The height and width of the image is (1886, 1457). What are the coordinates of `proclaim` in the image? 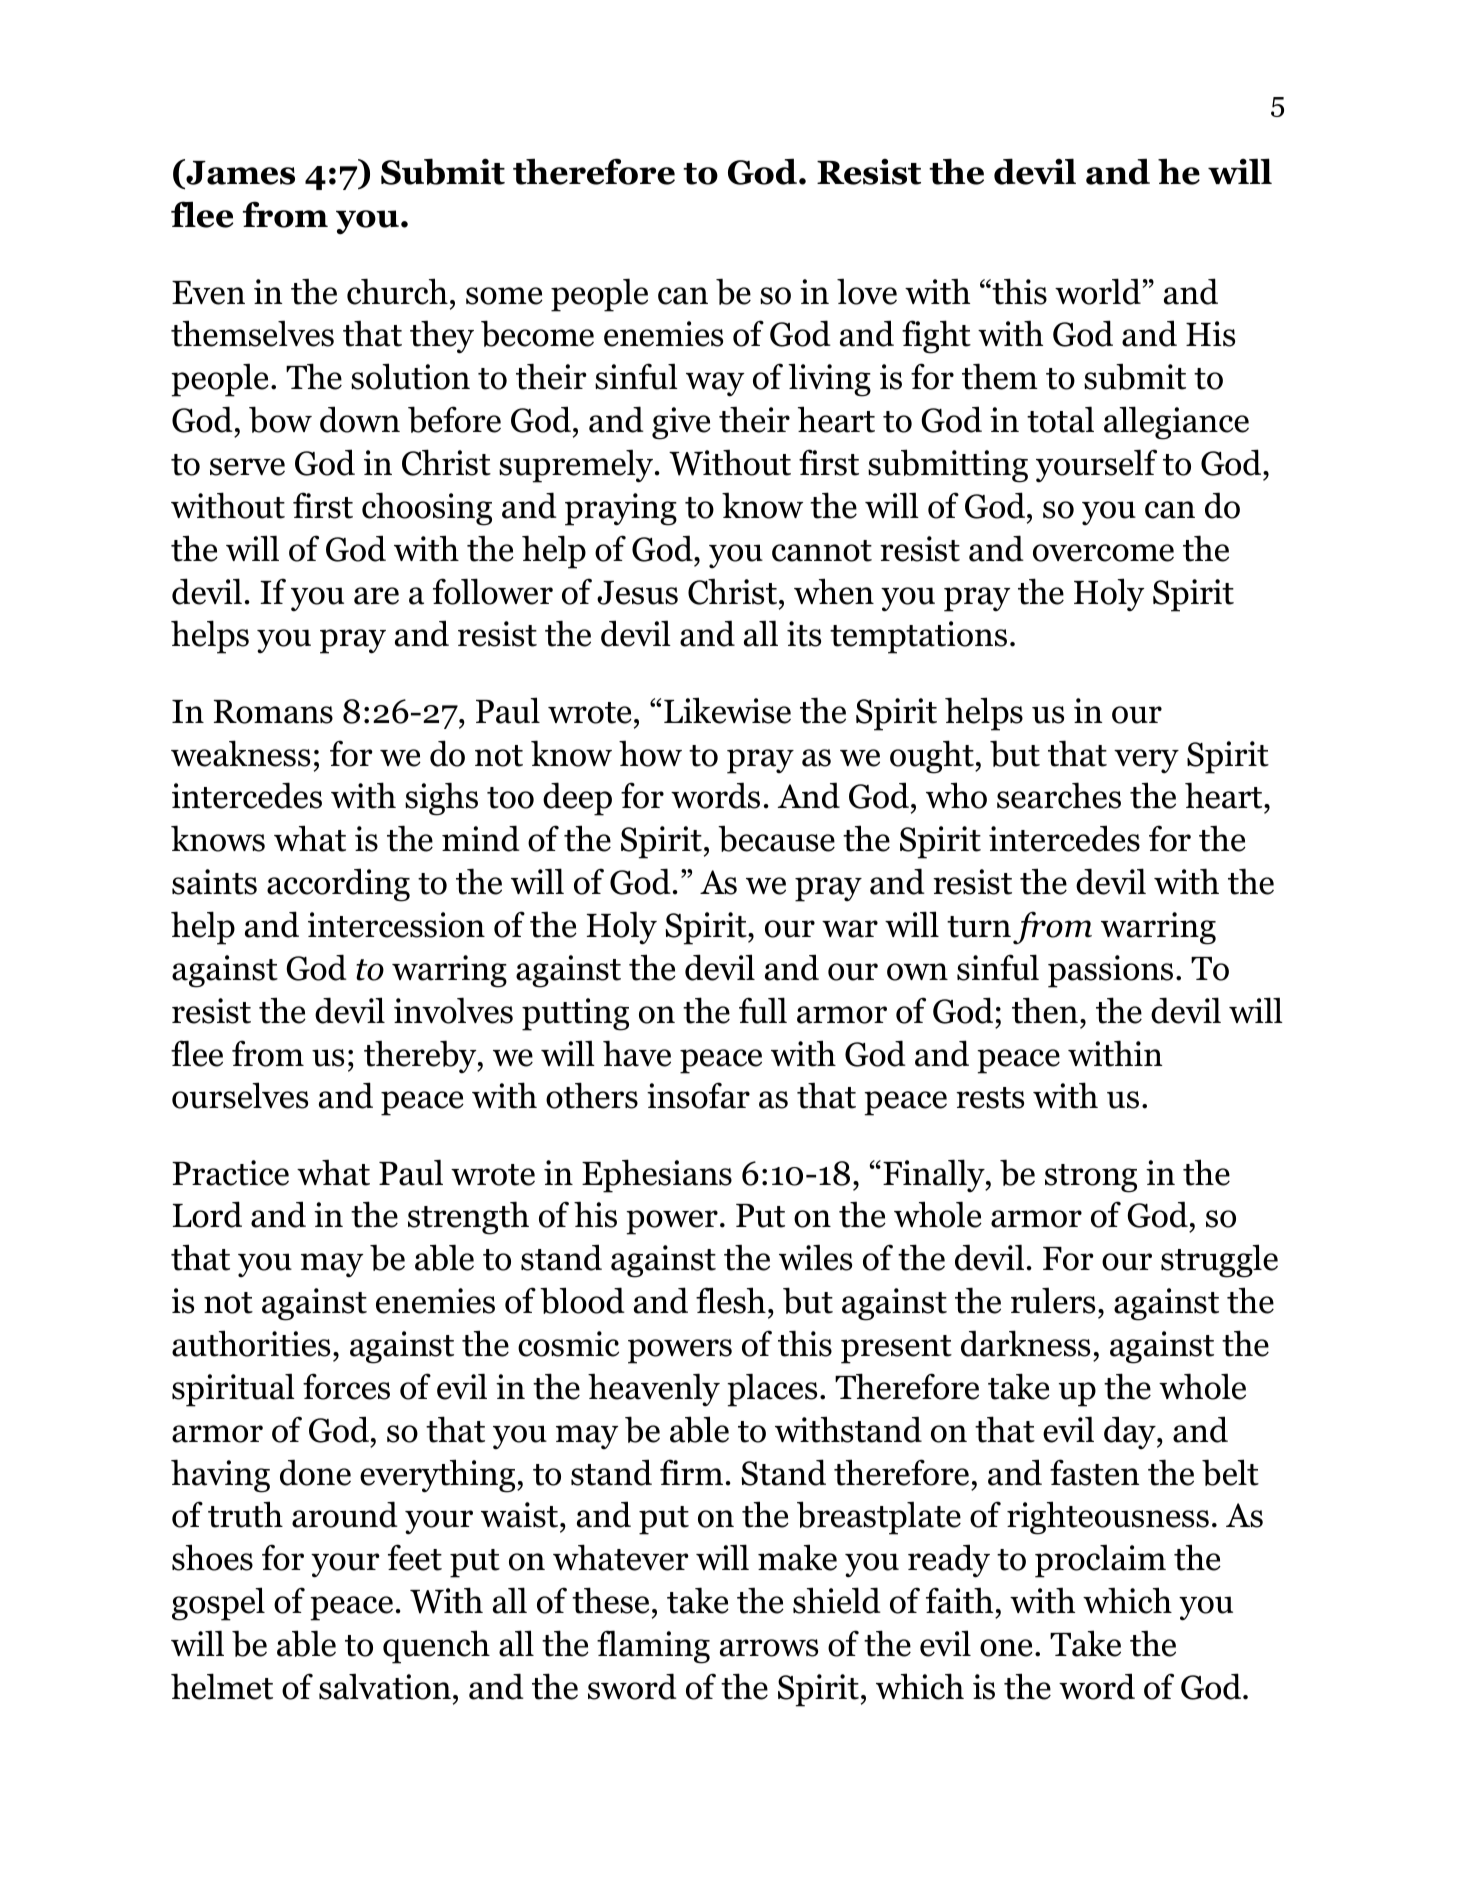 It's located at (1100, 1561).
